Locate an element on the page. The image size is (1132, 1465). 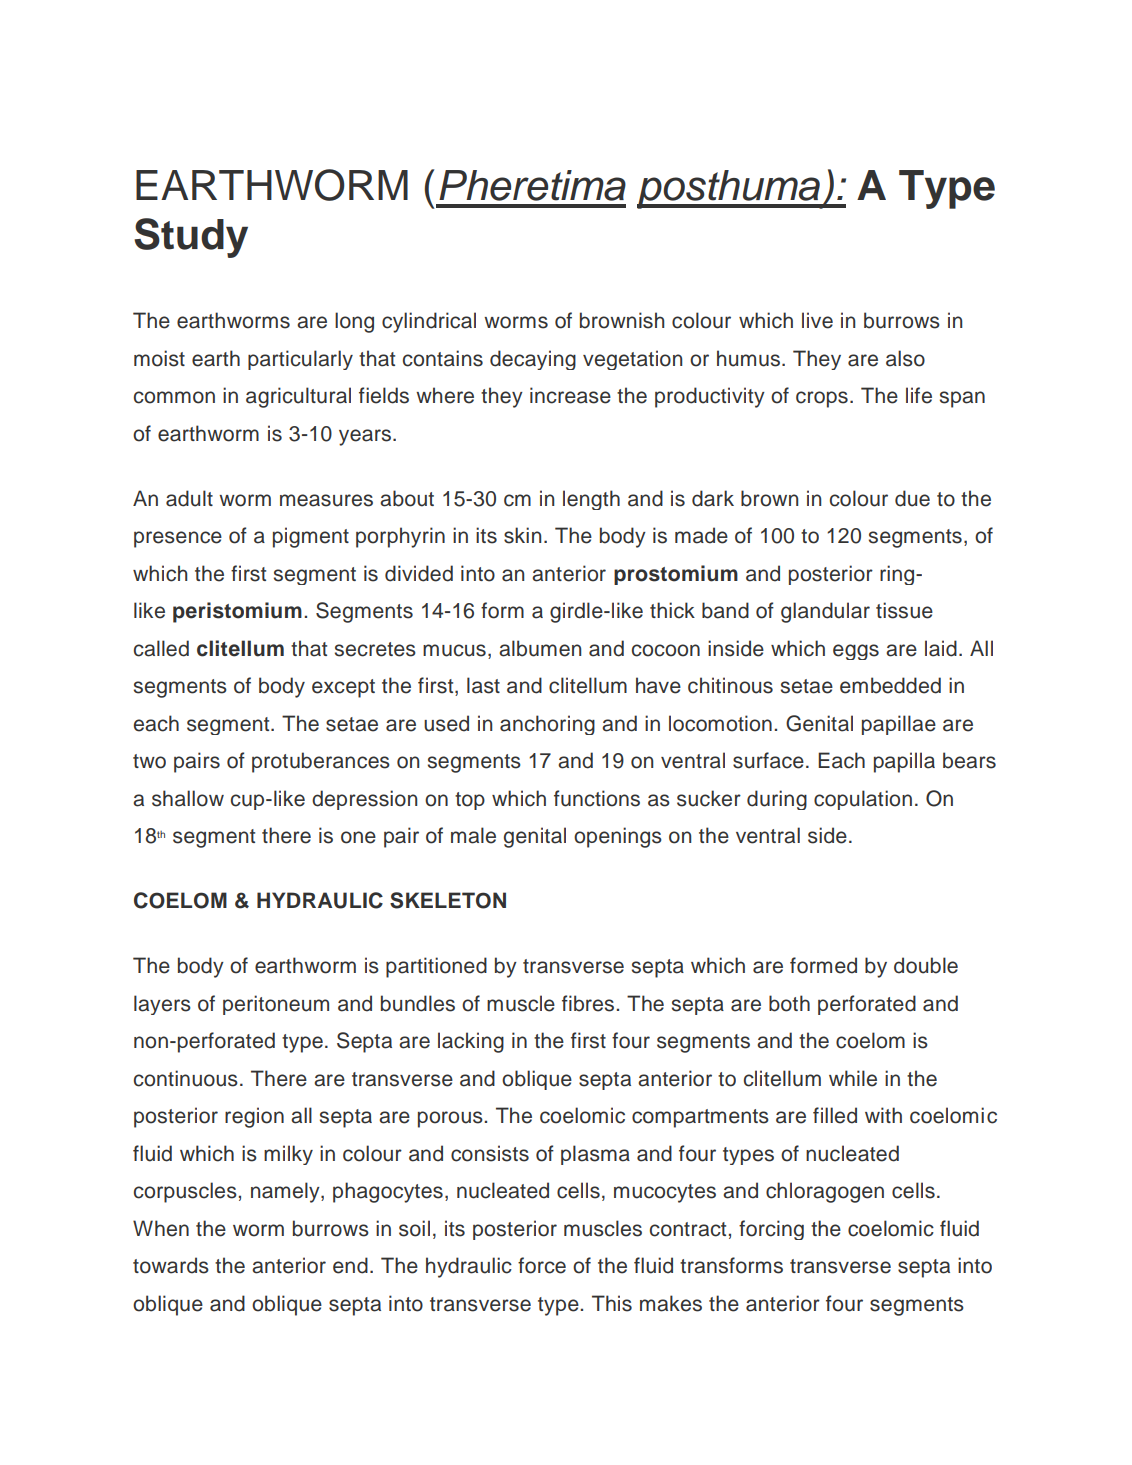
force is located at coordinates (542, 1265).
